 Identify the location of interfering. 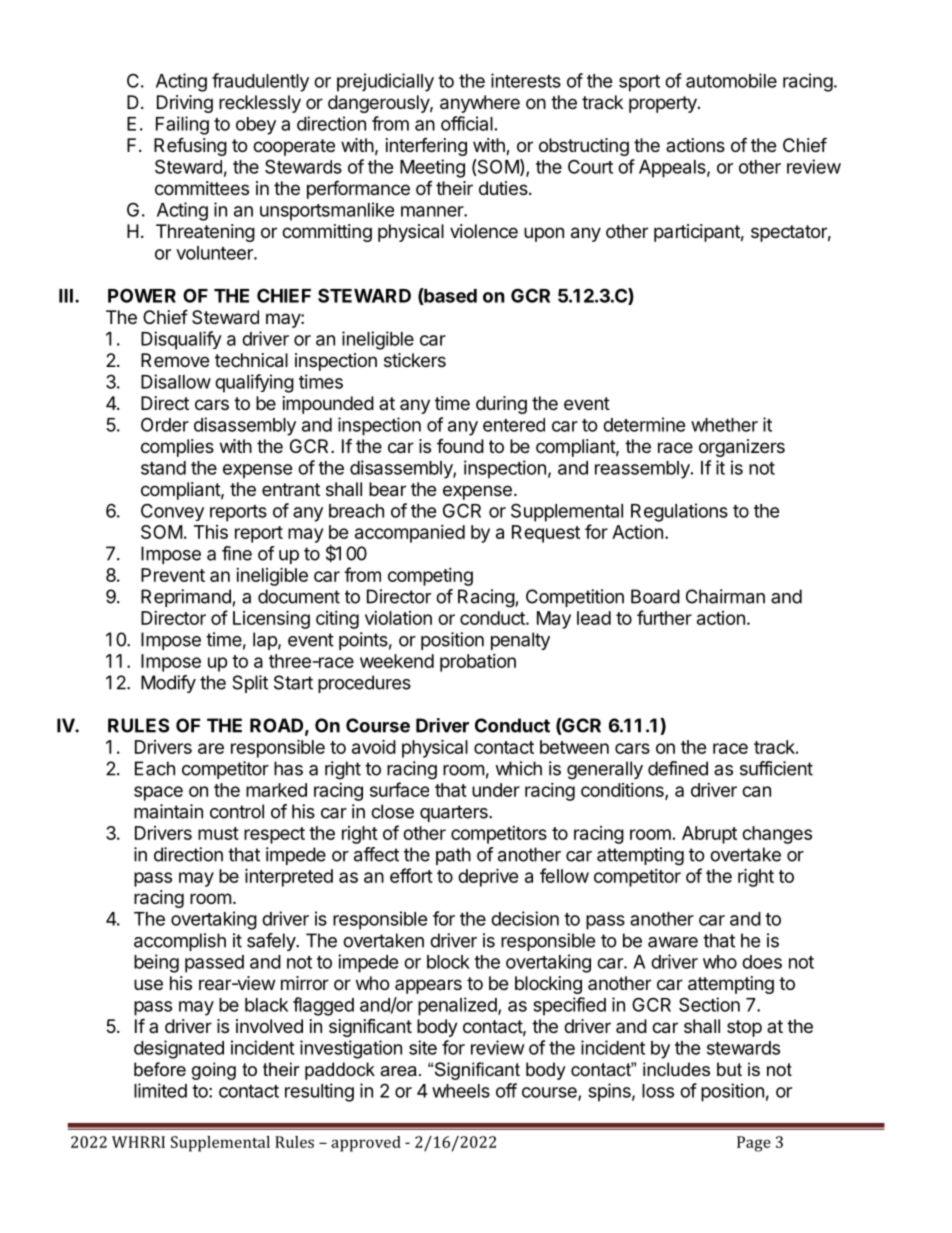
(426, 147).
